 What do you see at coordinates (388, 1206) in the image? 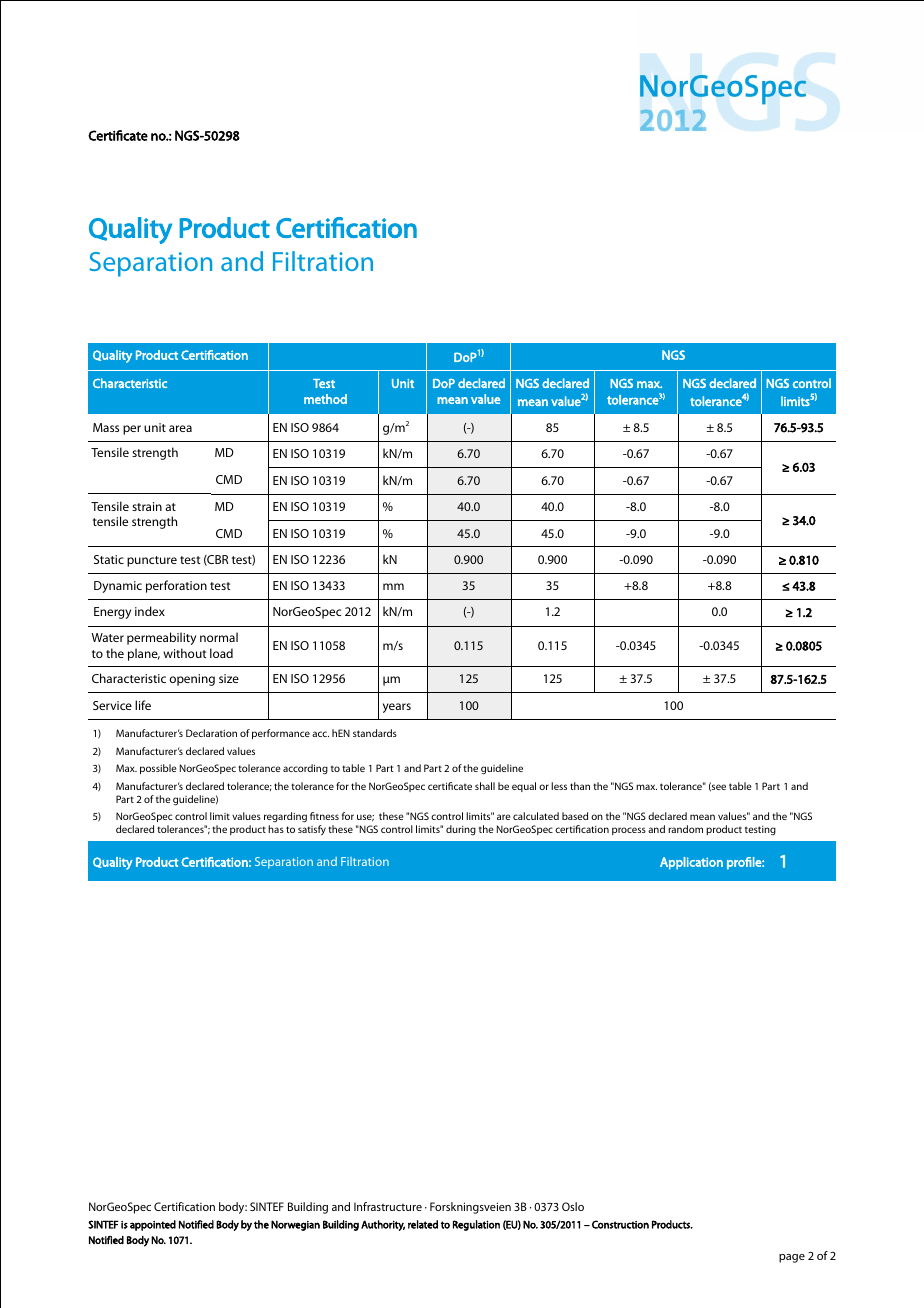
I see `Infrastructure` at bounding box center [388, 1206].
